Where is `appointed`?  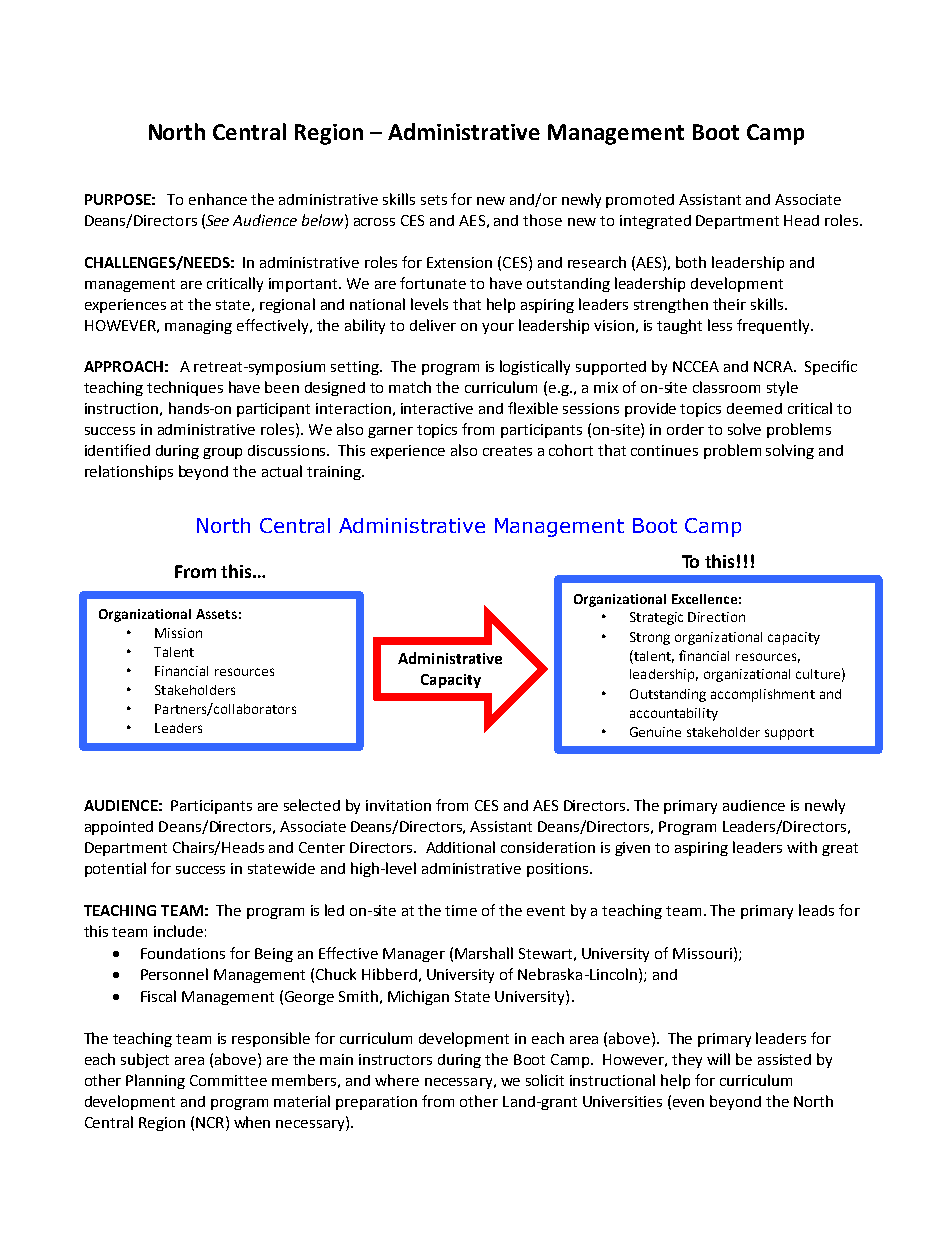
appointed is located at coordinates (119, 828).
